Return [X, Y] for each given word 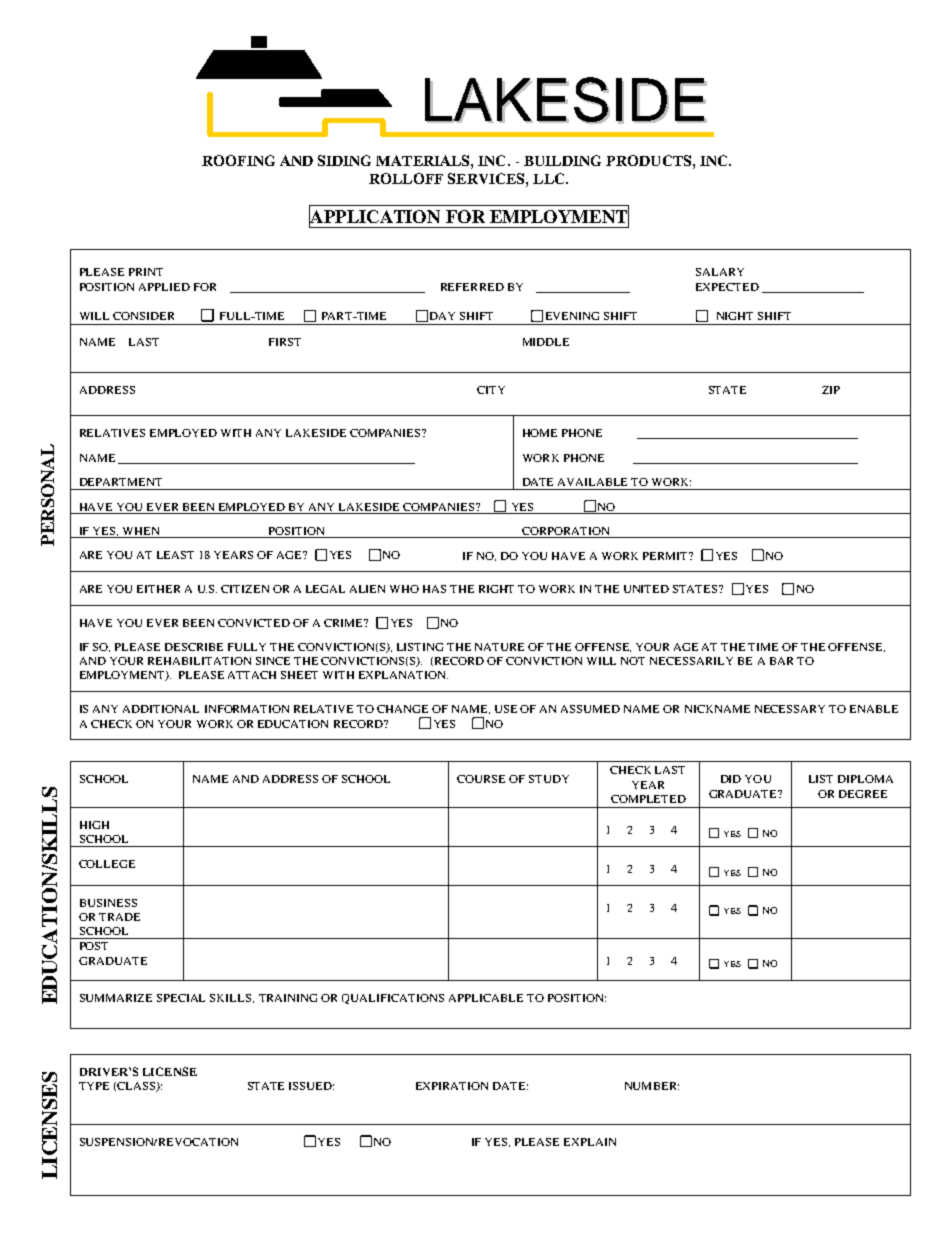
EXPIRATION [452, 1086]
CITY [491, 390]
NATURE [499, 647]
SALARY [720, 272]
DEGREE [863, 794]
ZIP [831, 390]
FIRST [285, 342]
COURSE [481, 779]
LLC [550, 178]
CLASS [136, 1087]
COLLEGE [107, 864]
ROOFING [238, 160]
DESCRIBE [194, 647]
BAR [781, 661]
